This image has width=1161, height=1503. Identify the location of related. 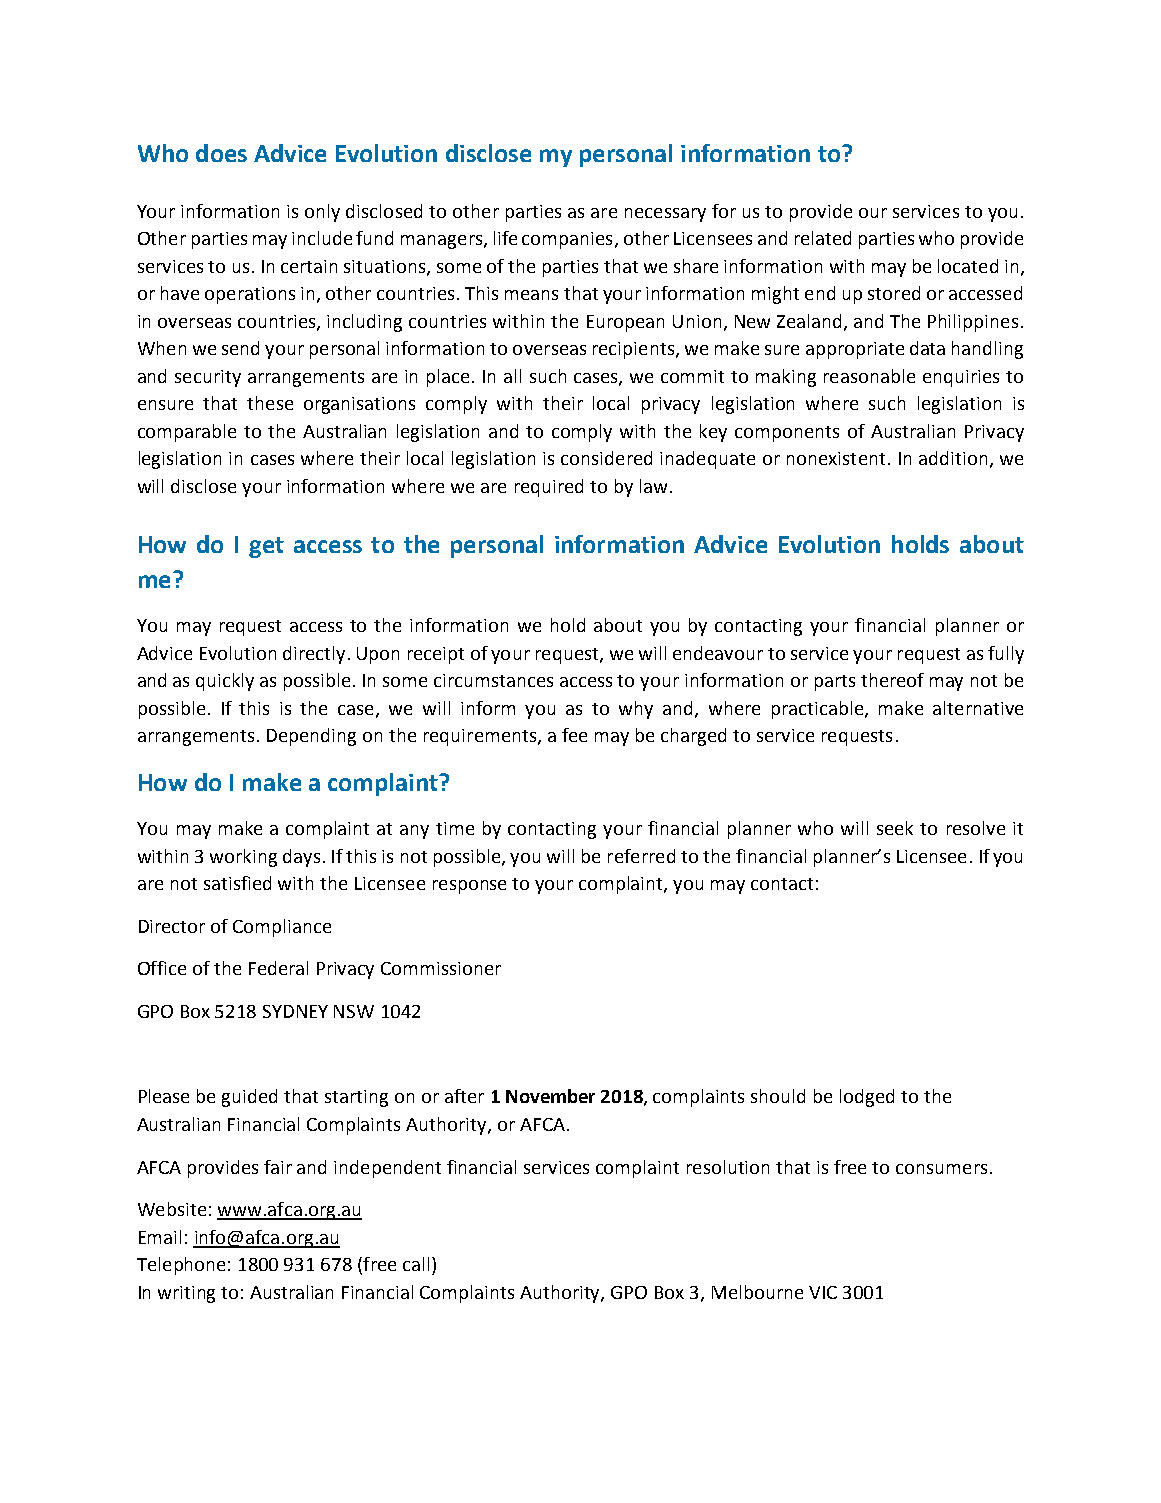
(823, 238).
